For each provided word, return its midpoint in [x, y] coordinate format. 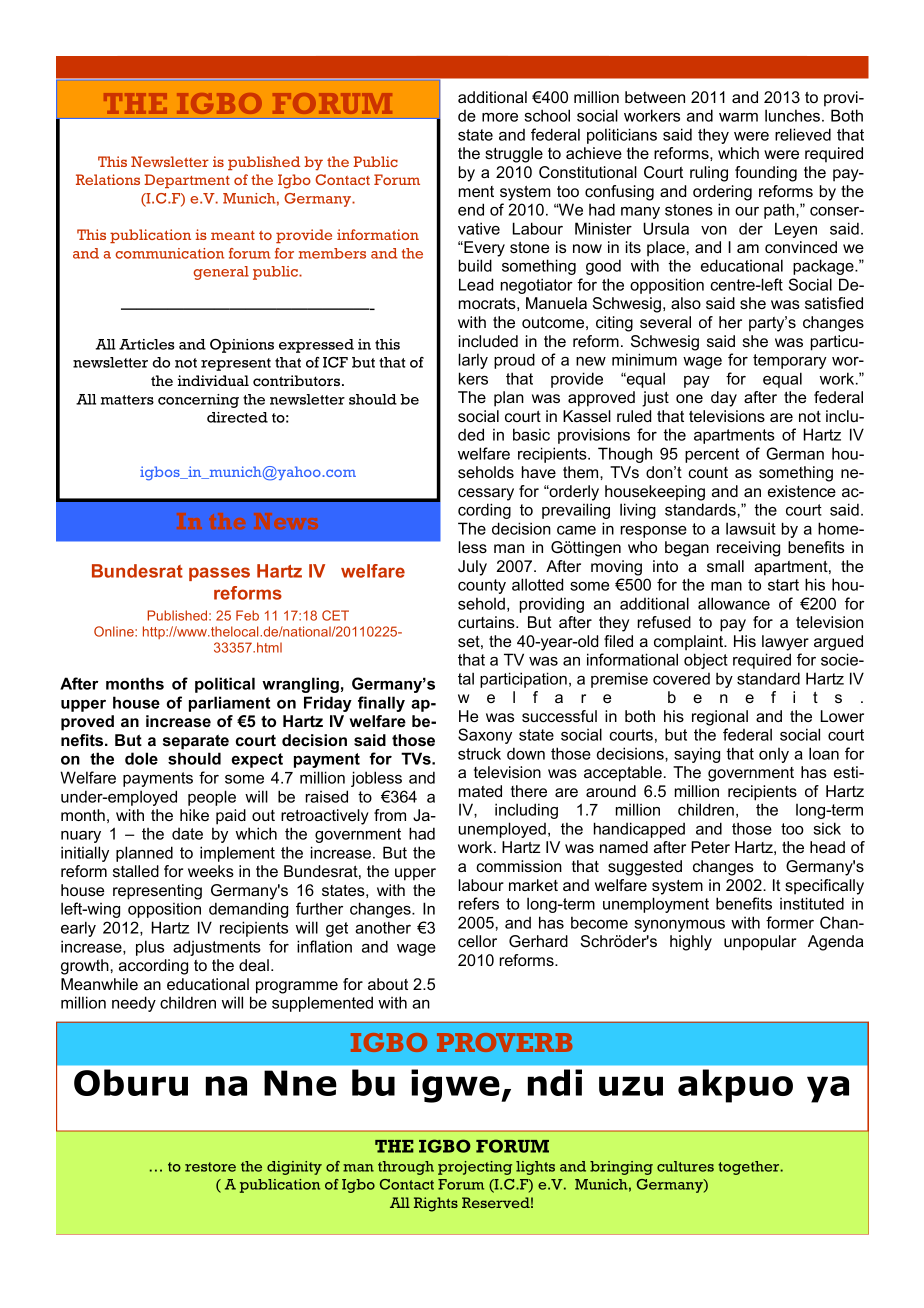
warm [738, 117]
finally [381, 704]
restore [210, 1167]
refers [479, 903]
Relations [108, 179]
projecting [475, 1168]
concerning [198, 401]
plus [150, 948]
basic [531, 434]
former [790, 922]
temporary [790, 361]
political [225, 685]
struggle [514, 155]
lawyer [785, 643]
